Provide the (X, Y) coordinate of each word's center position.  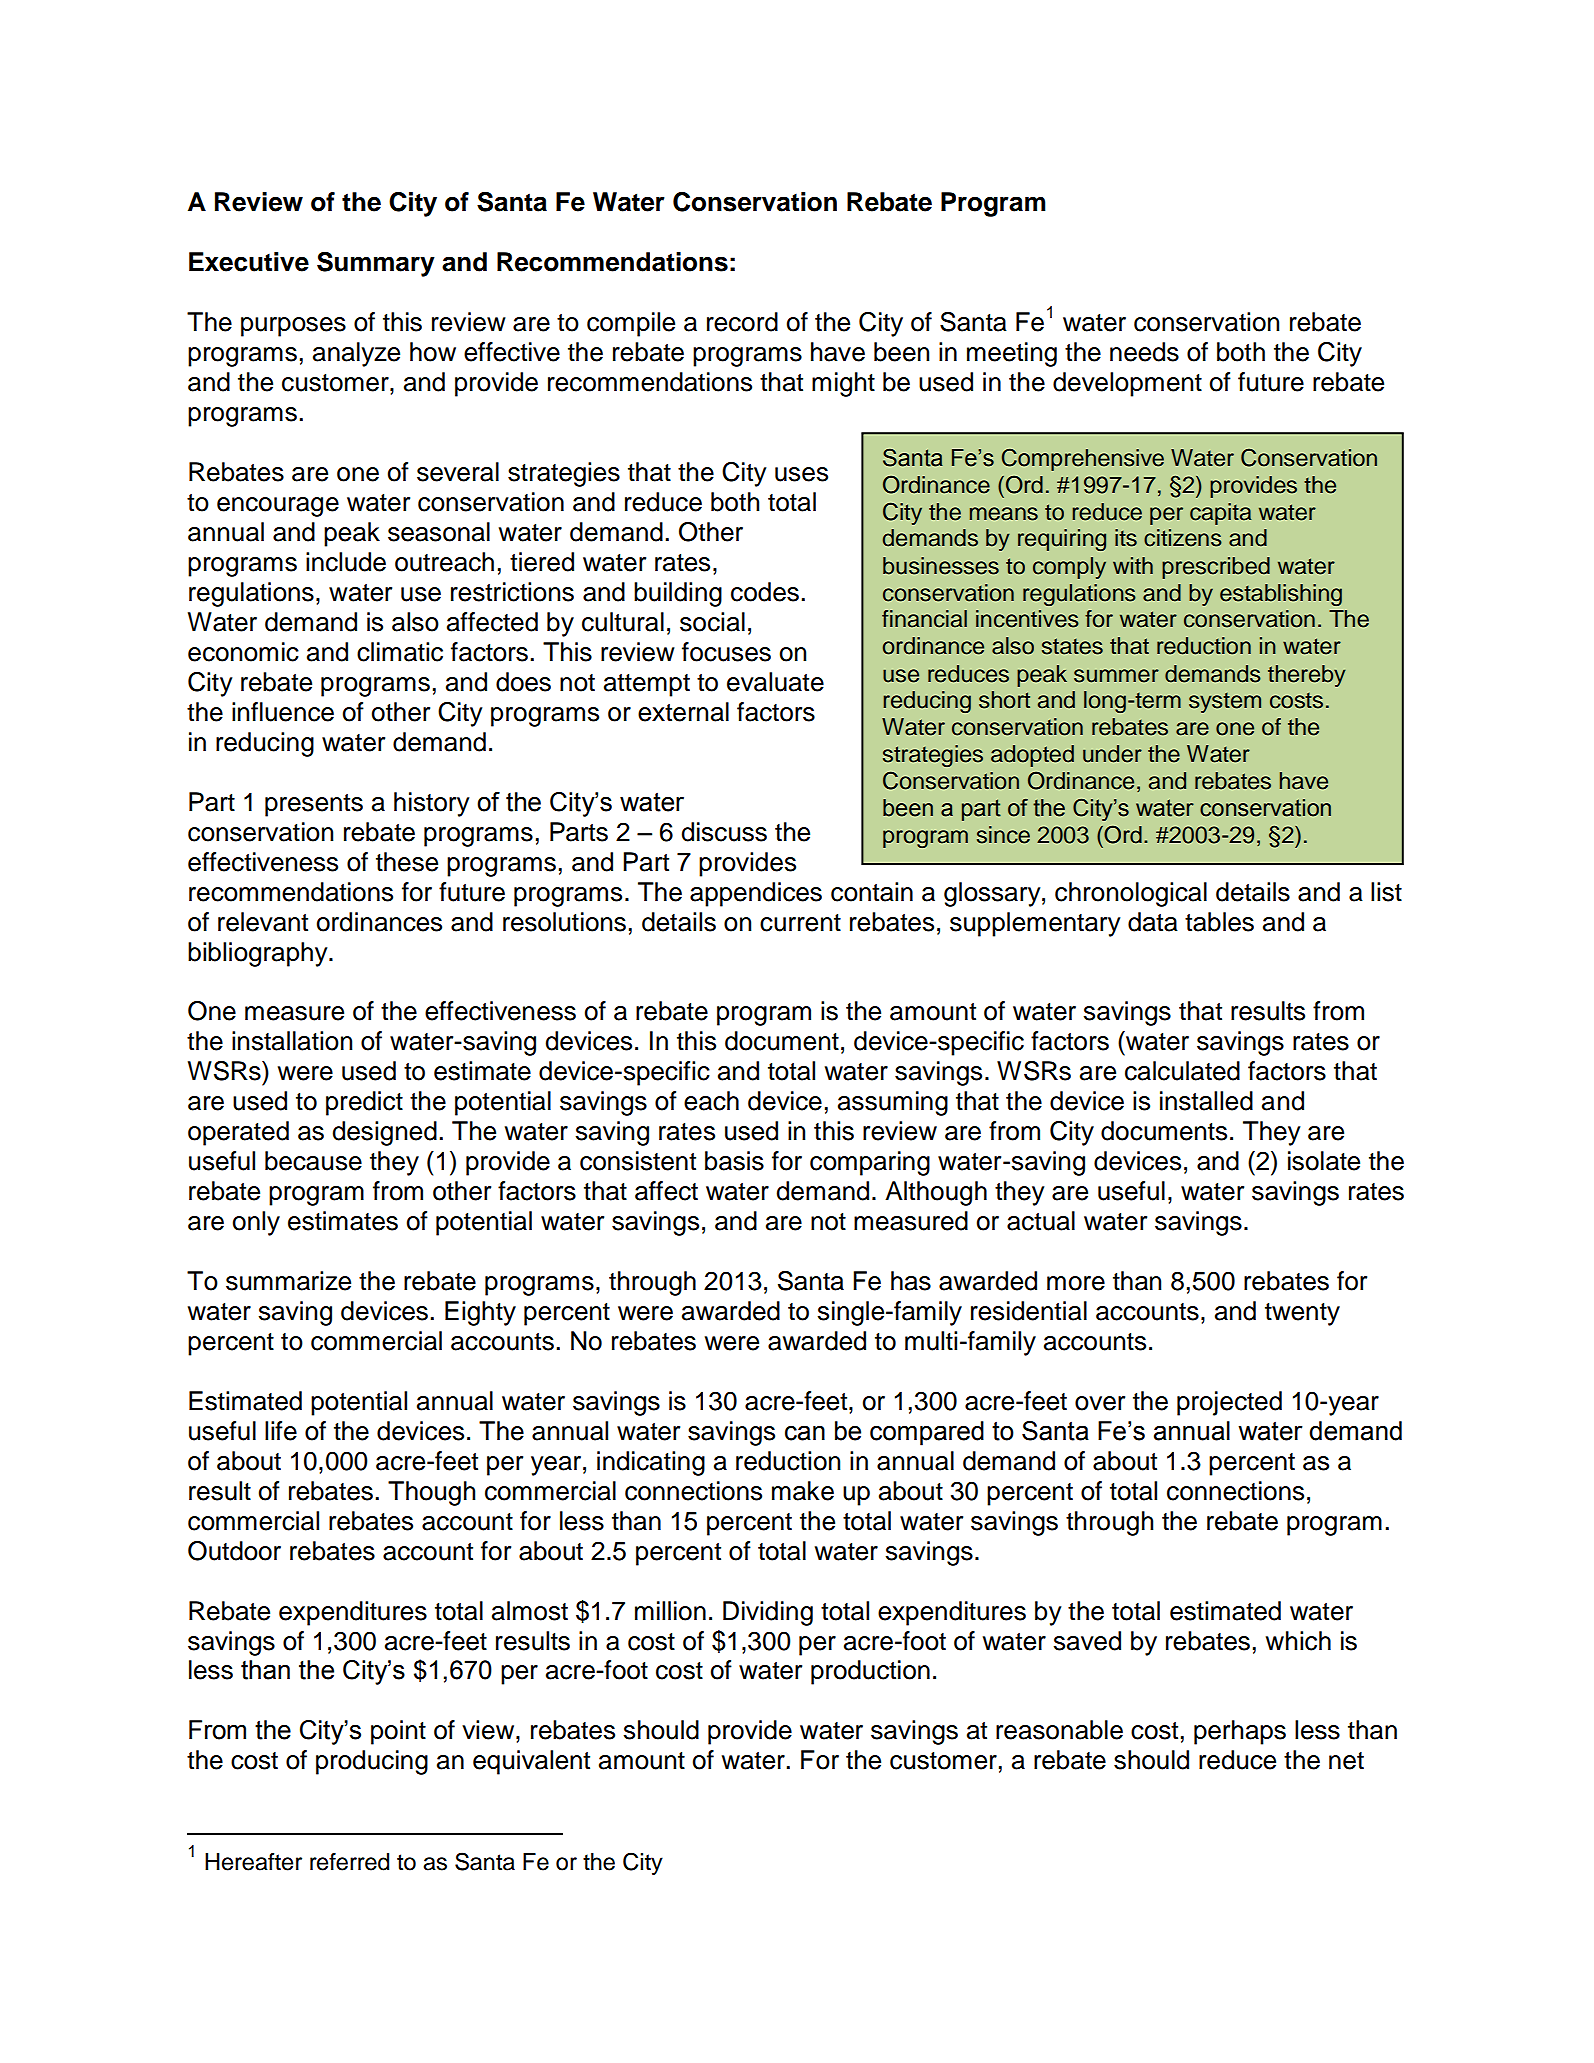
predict (364, 1103)
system (1225, 703)
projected (1229, 1403)
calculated (1182, 1071)
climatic (400, 652)
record (742, 322)
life (281, 1431)
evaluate (775, 682)
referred (349, 1862)
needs (1144, 352)
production (870, 1672)
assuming (893, 1103)
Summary (376, 264)
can (805, 1433)
